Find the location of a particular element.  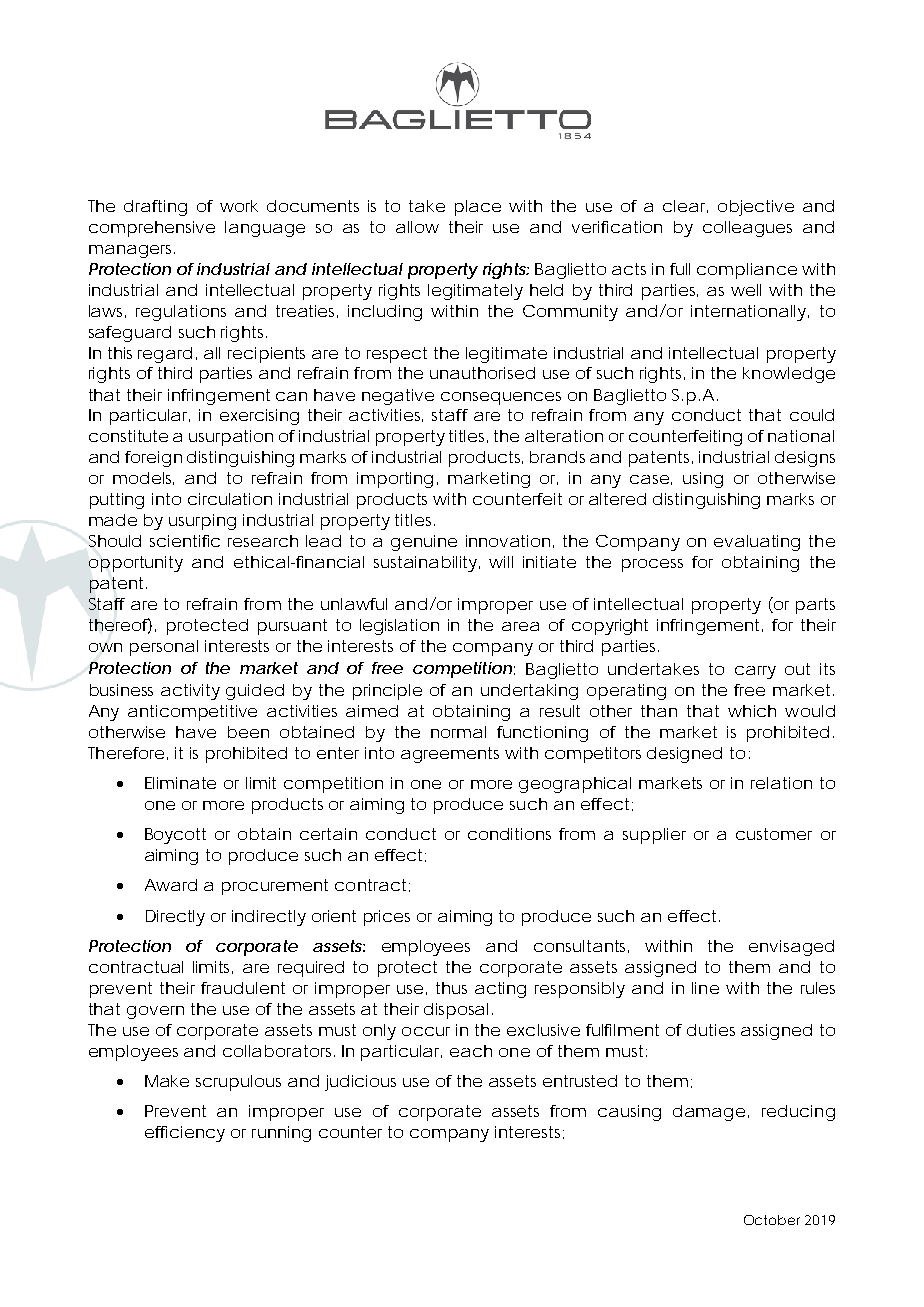

judicious is located at coordinates (360, 1083).
